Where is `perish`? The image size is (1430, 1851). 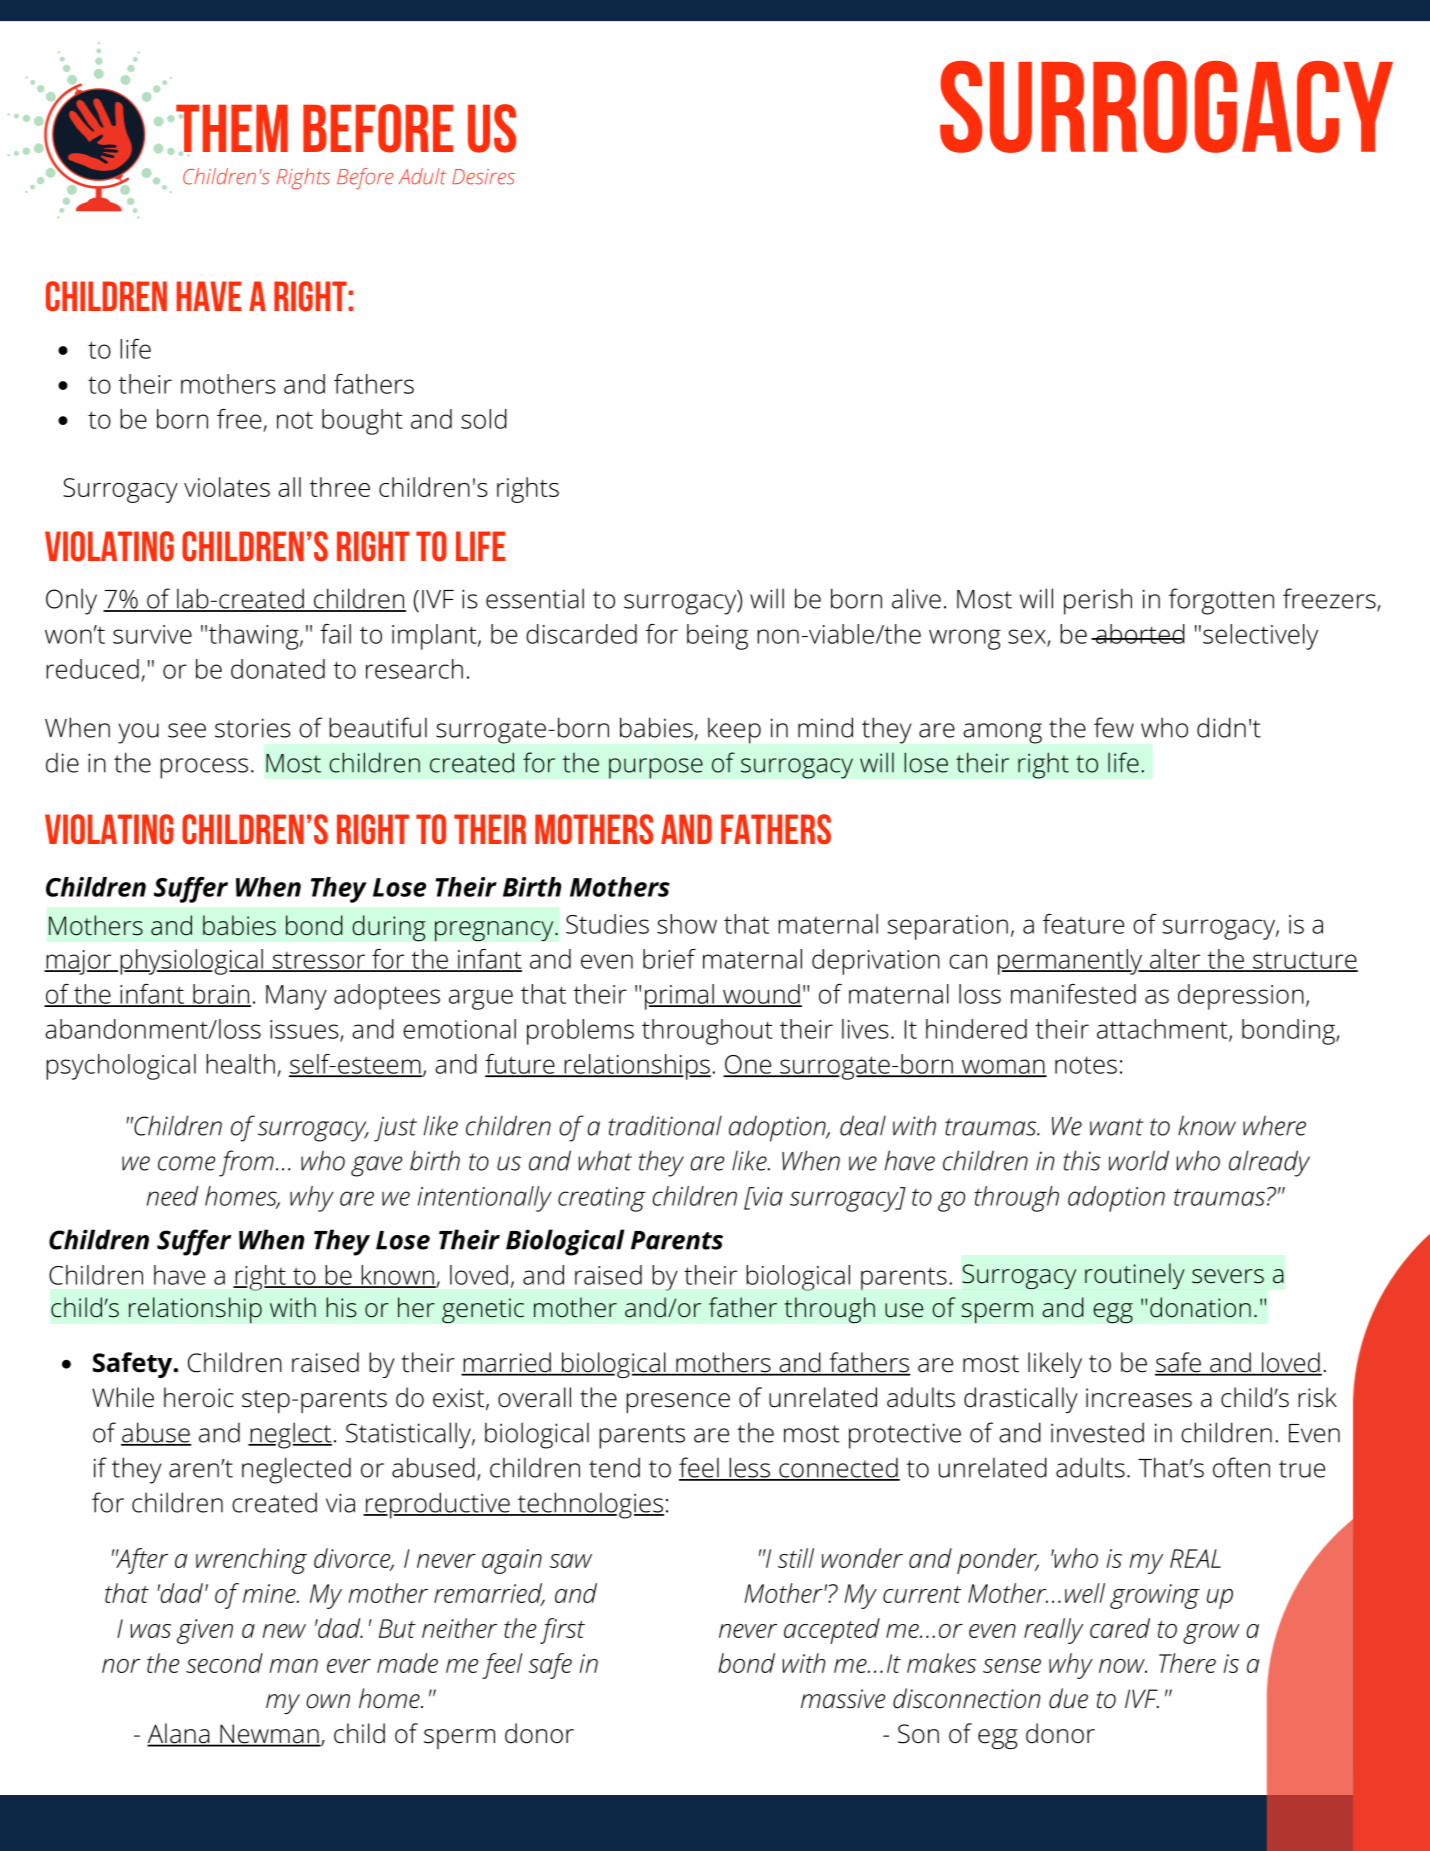 perish is located at coordinates (1098, 601).
